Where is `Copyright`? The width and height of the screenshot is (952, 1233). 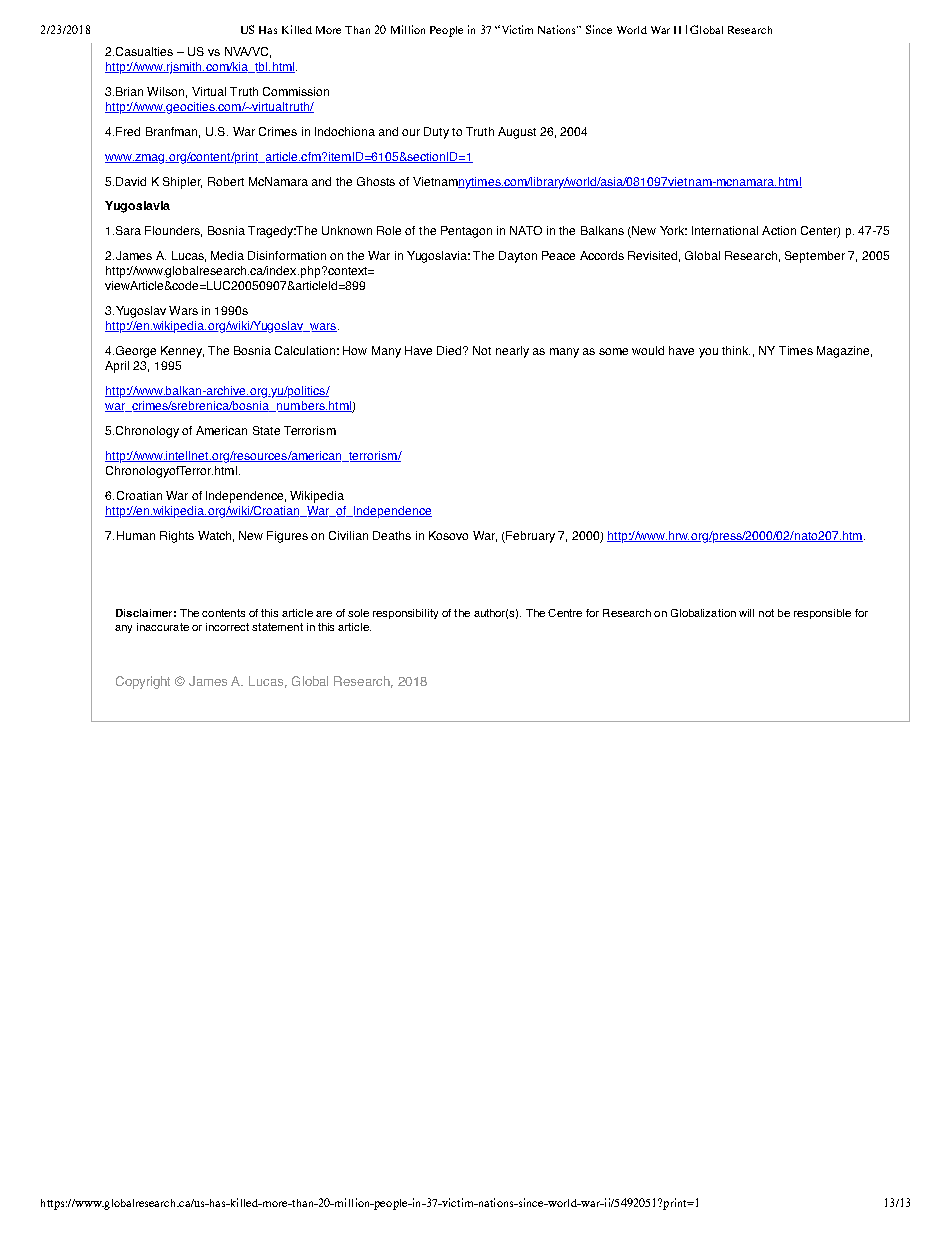 Copyright is located at coordinates (143, 682).
